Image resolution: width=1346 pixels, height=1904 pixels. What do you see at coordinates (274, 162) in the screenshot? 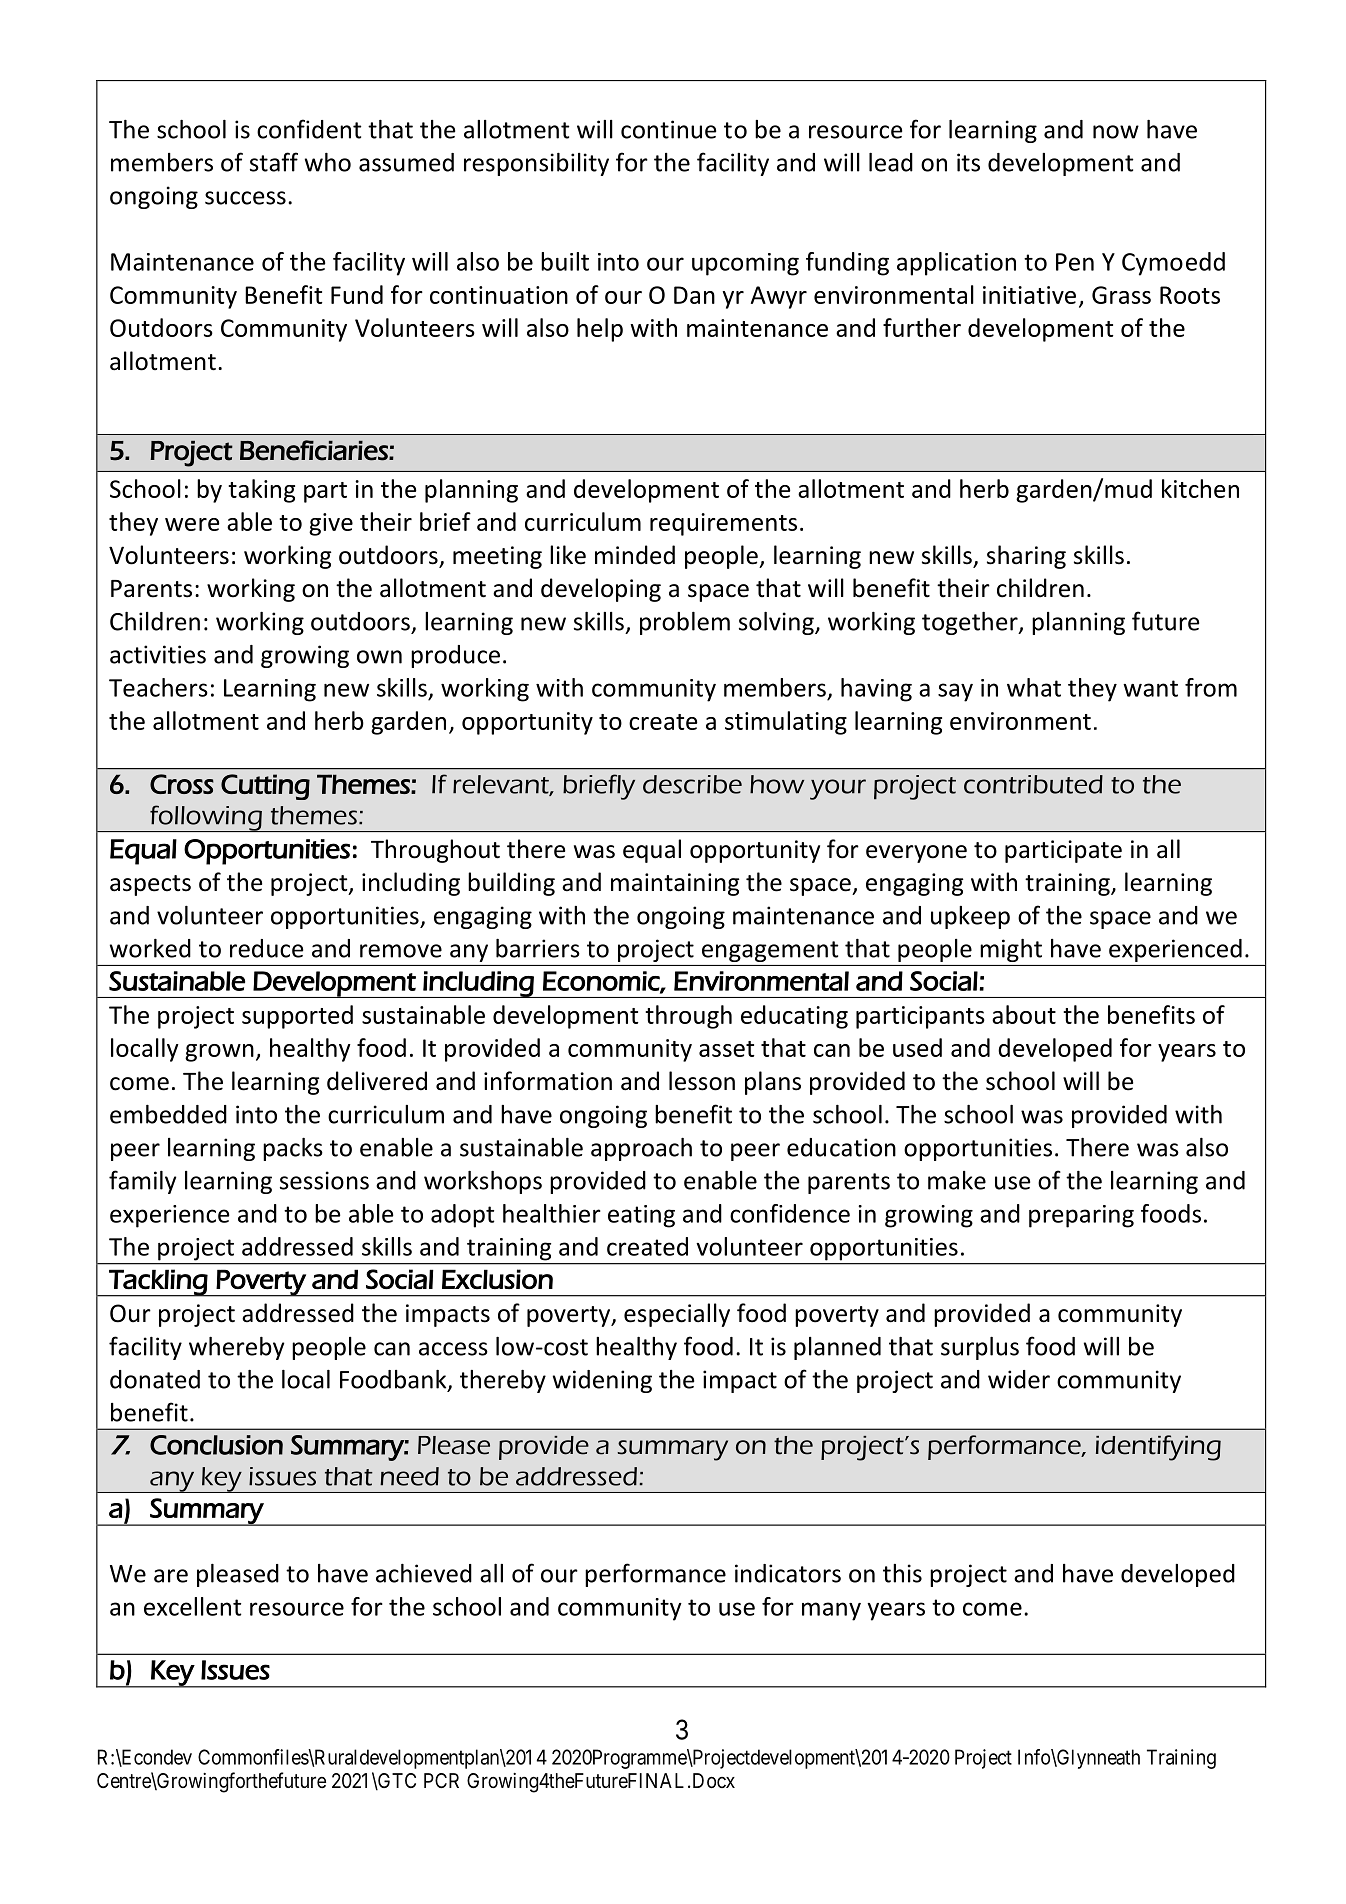
I see `staff` at bounding box center [274, 162].
